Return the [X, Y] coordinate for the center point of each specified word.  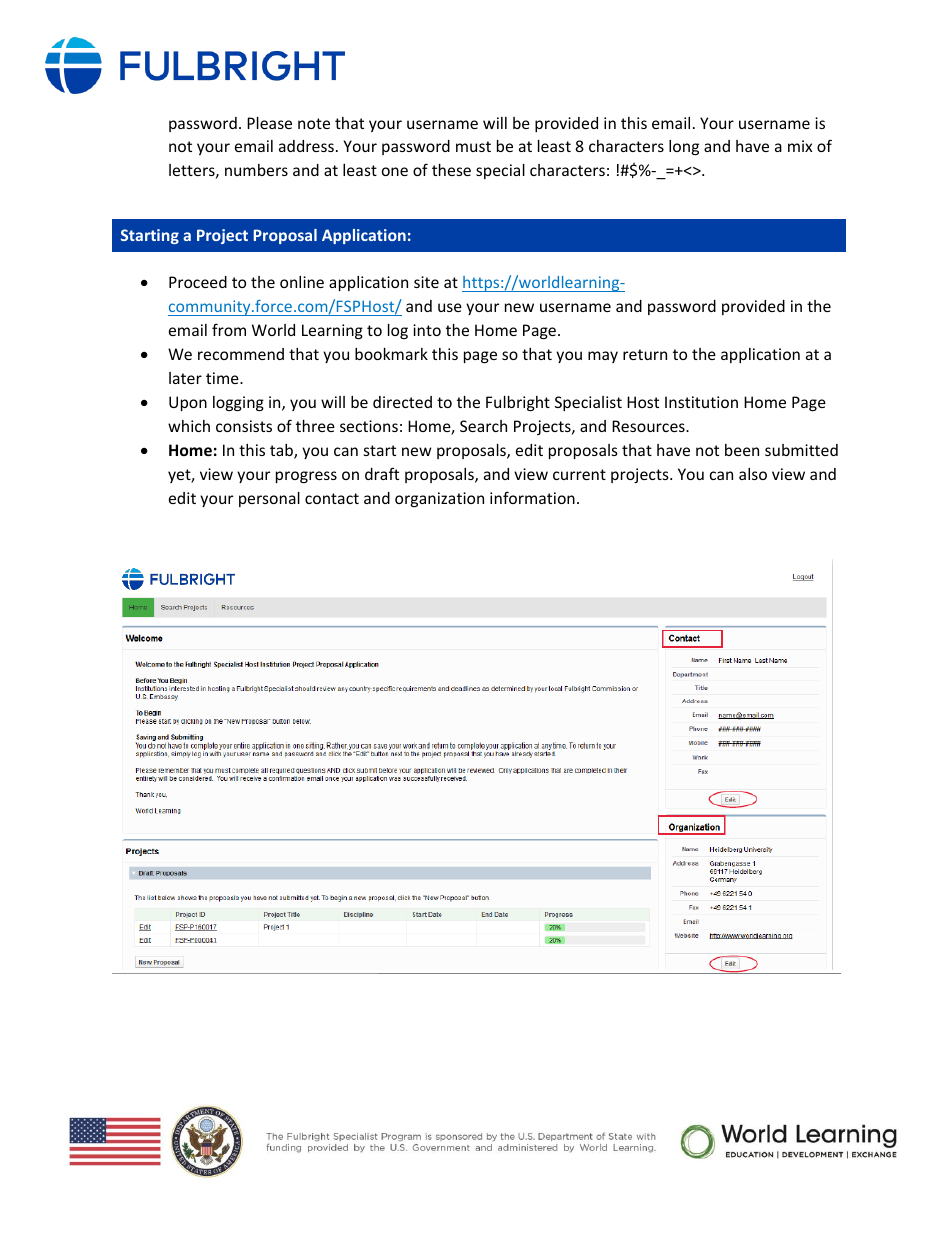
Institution [701, 402]
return [645, 354]
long [684, 147]
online [302, 282]
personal [269, 499]
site [426, 282]
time [223, 378]
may [603, 357]
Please [269, 123]
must [473, 146]
